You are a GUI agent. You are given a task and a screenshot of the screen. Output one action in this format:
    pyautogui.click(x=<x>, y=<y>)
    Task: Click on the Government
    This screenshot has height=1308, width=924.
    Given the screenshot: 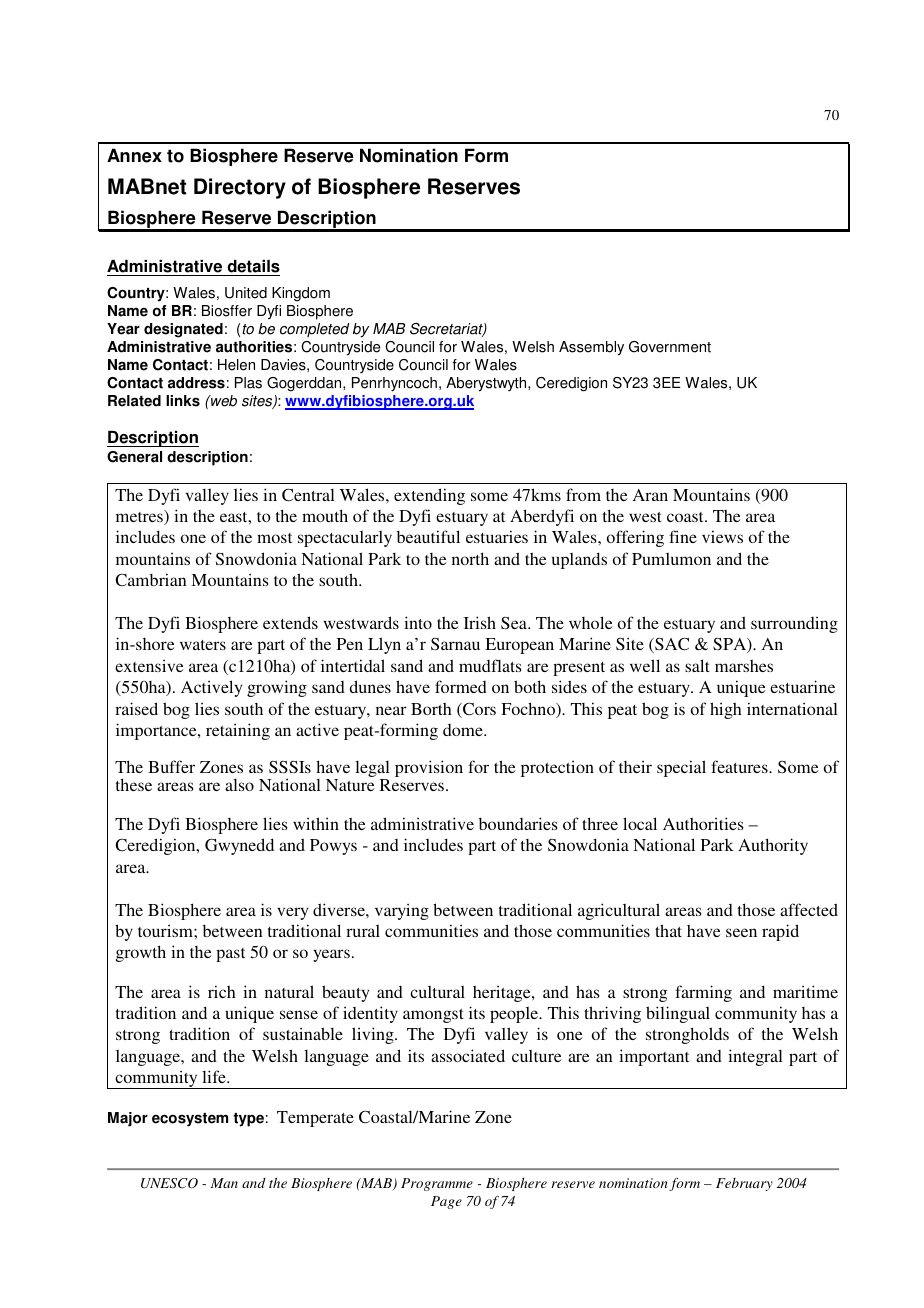 What is the action you would take?
    pyautogui.click(x=670, y=347)
